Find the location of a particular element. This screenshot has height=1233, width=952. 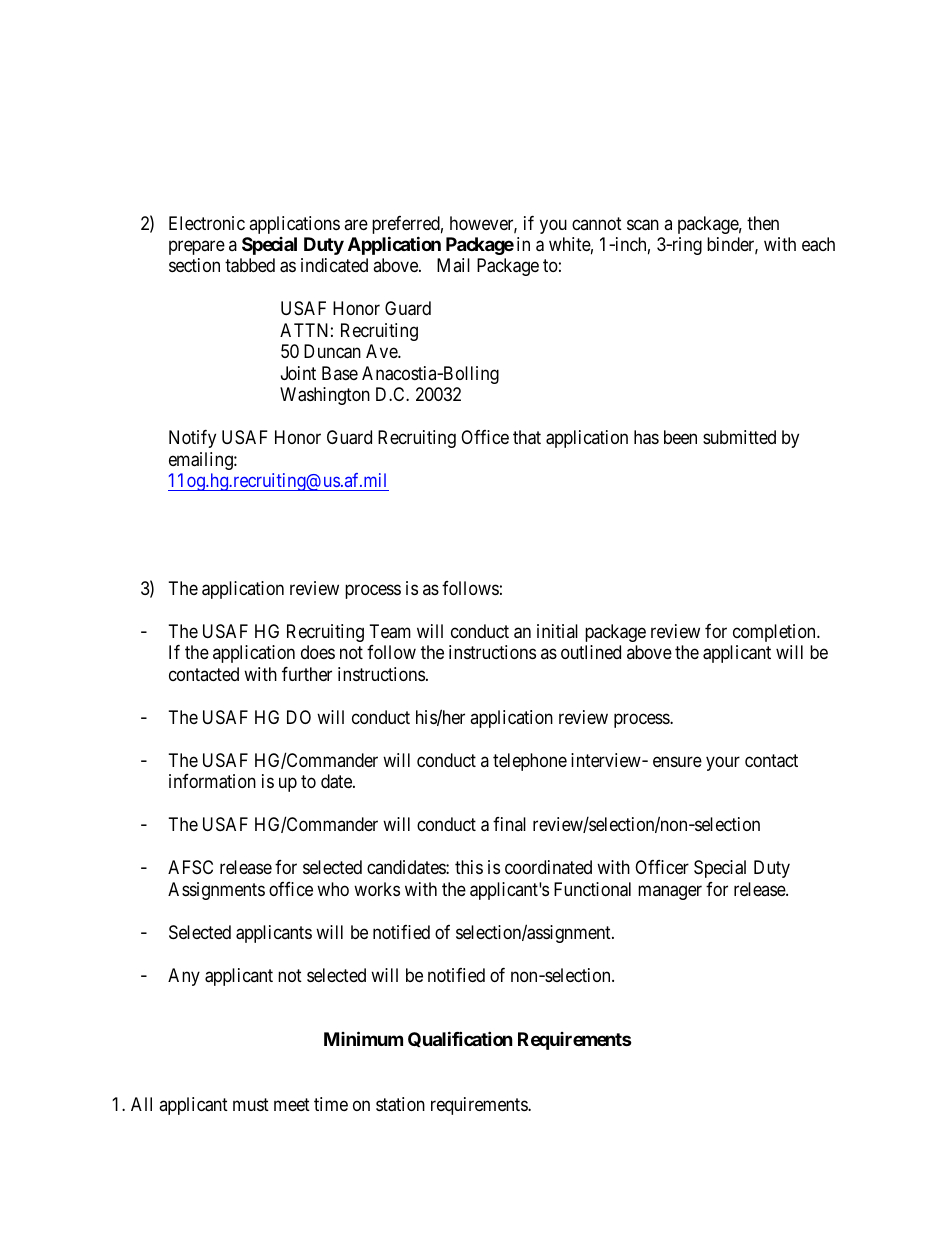

that is located at coordinates (527, 437).
